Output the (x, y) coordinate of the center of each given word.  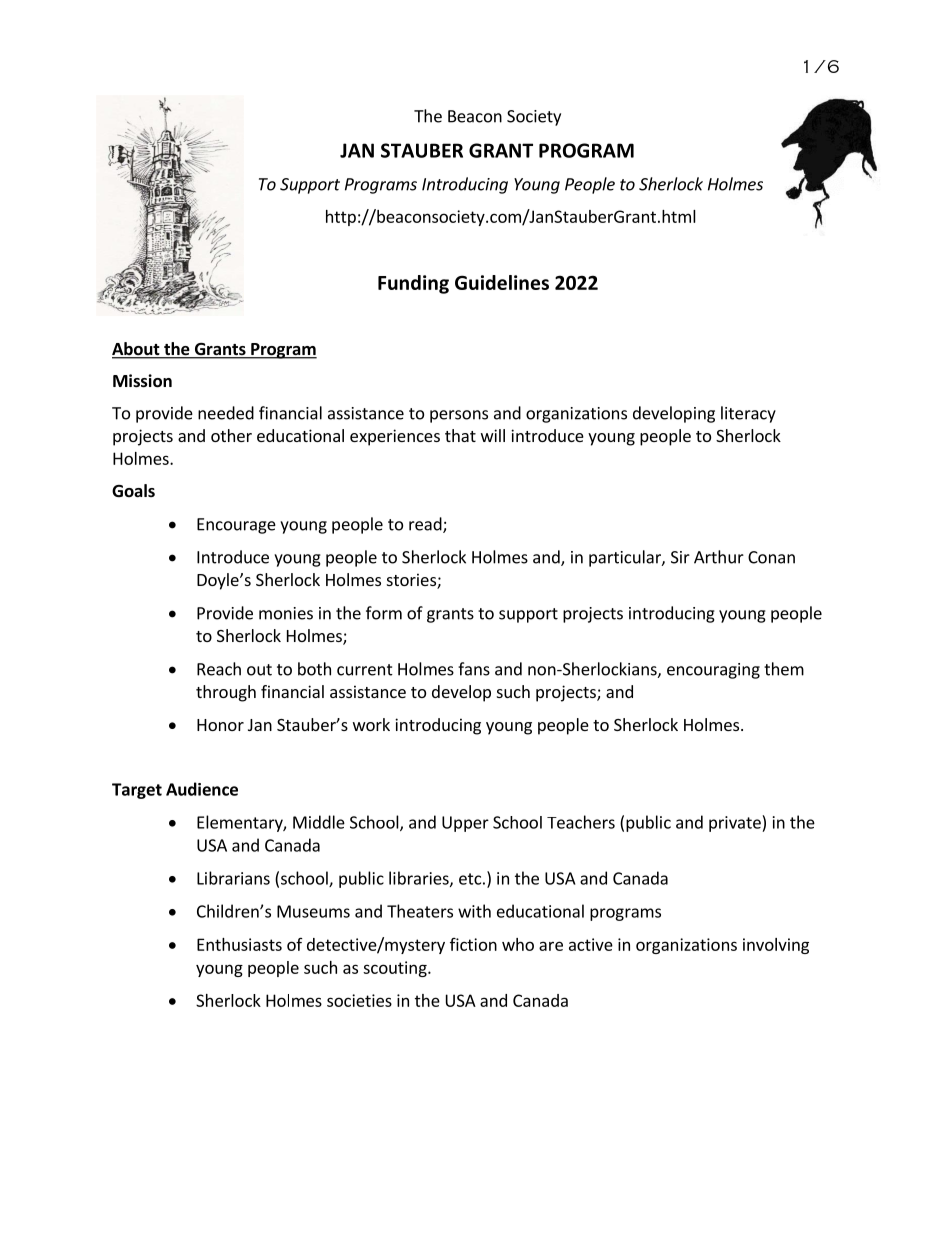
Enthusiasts (239, 944)
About (137, 350)
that (460, 435)
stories (412, 581)
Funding (413, 284)
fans (474, 669)
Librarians (233, 878)
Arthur (719, 557)
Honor (220, 725)
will (493, 435)
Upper (465, 824)
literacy (748, 414)
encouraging (713, 671)
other (231, 435)
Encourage (236, 526)
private (736, 824)
